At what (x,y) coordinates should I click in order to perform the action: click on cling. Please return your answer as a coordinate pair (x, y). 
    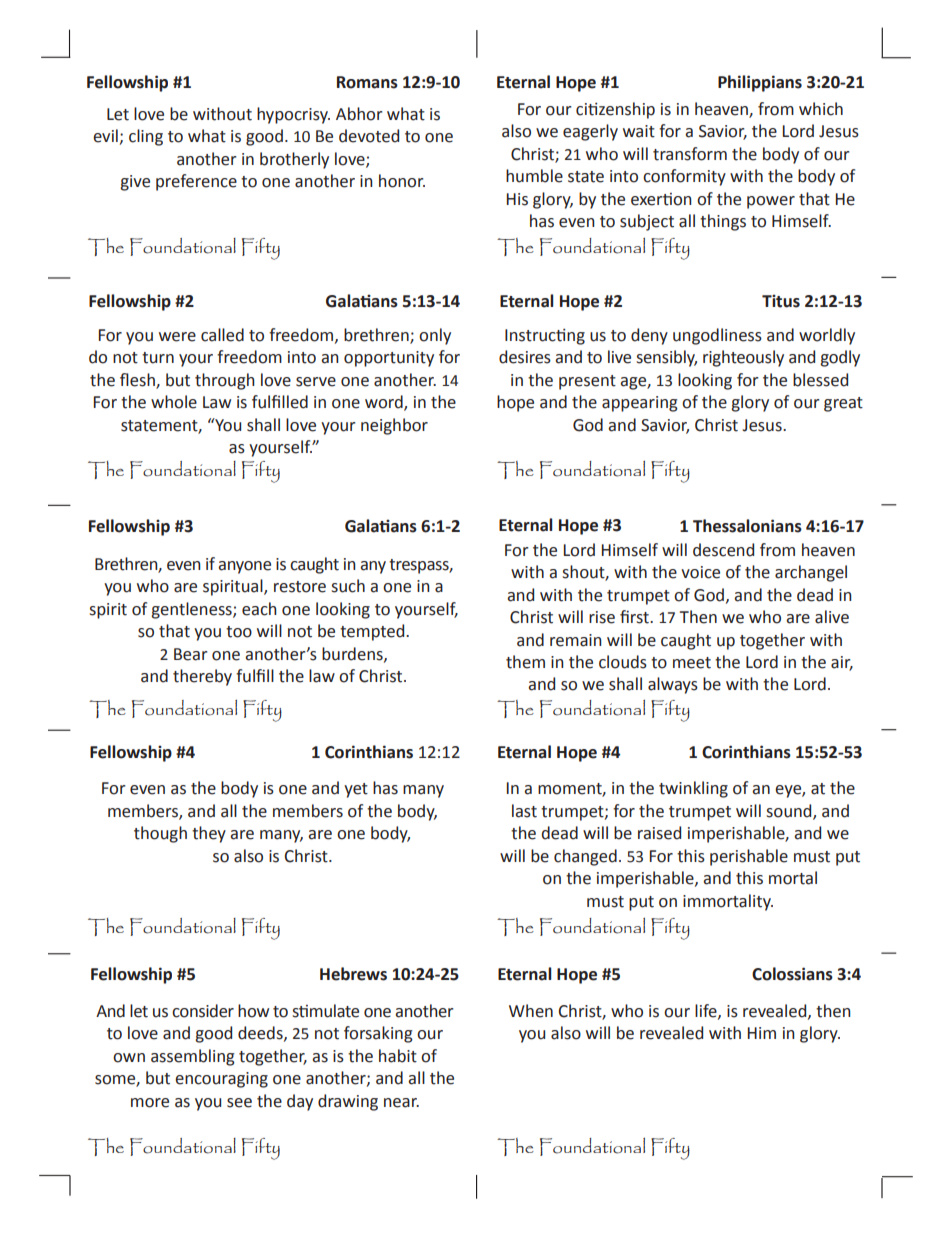
    Looking at the image, I should click on (146, 137).
